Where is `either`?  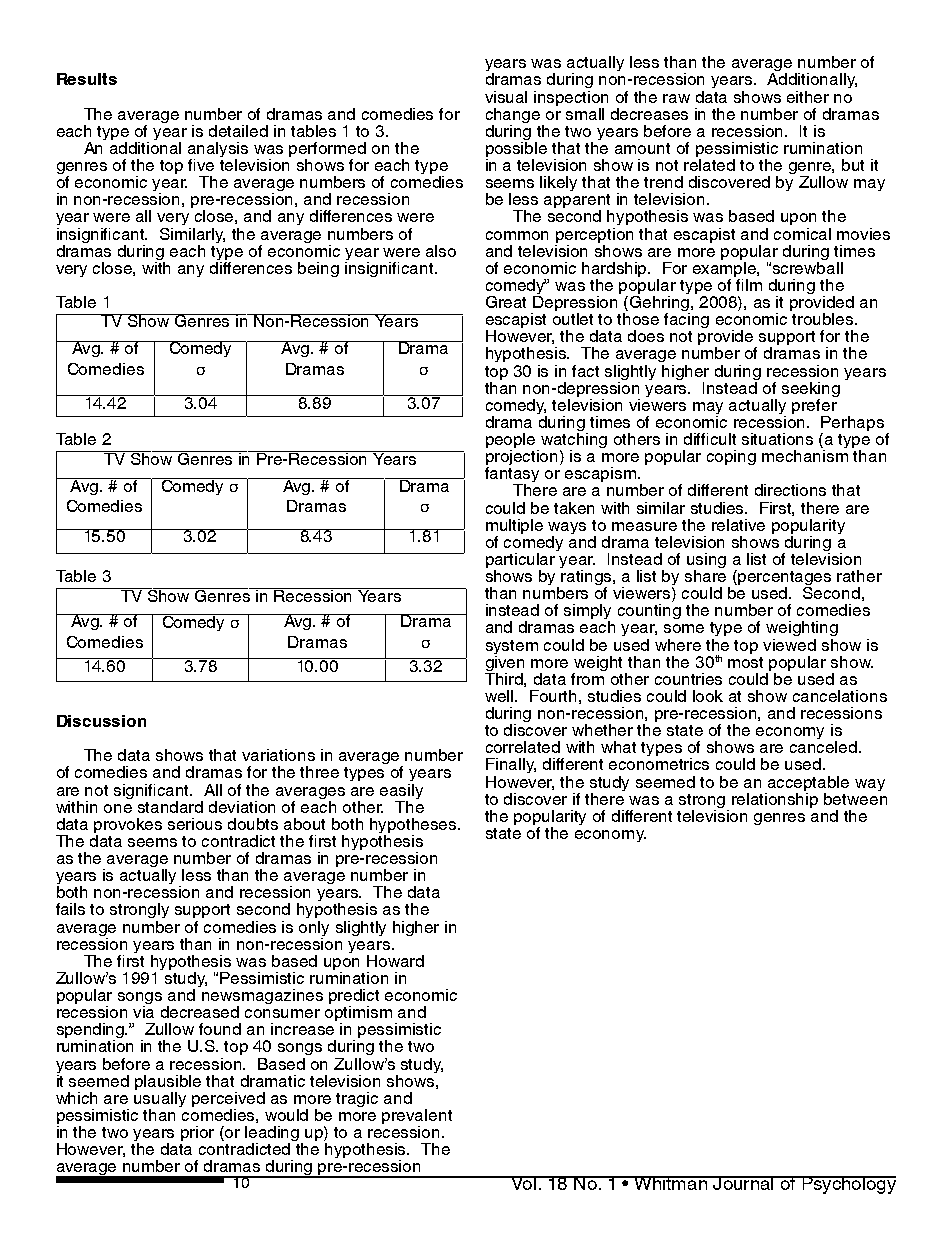
either is located at coordinates (808, 97).
